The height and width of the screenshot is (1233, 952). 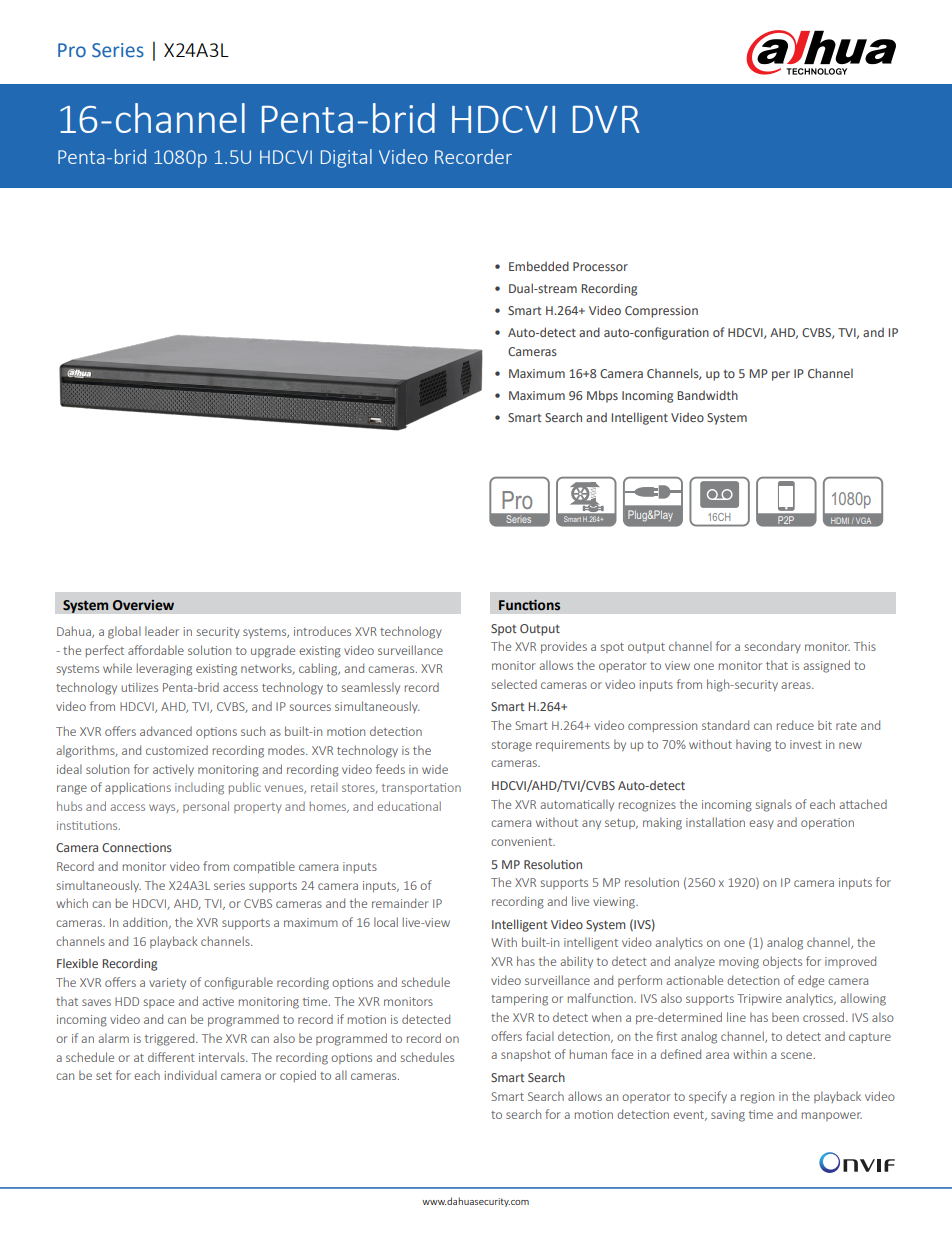 I want to click on different, so click(x=171, y=1057).
